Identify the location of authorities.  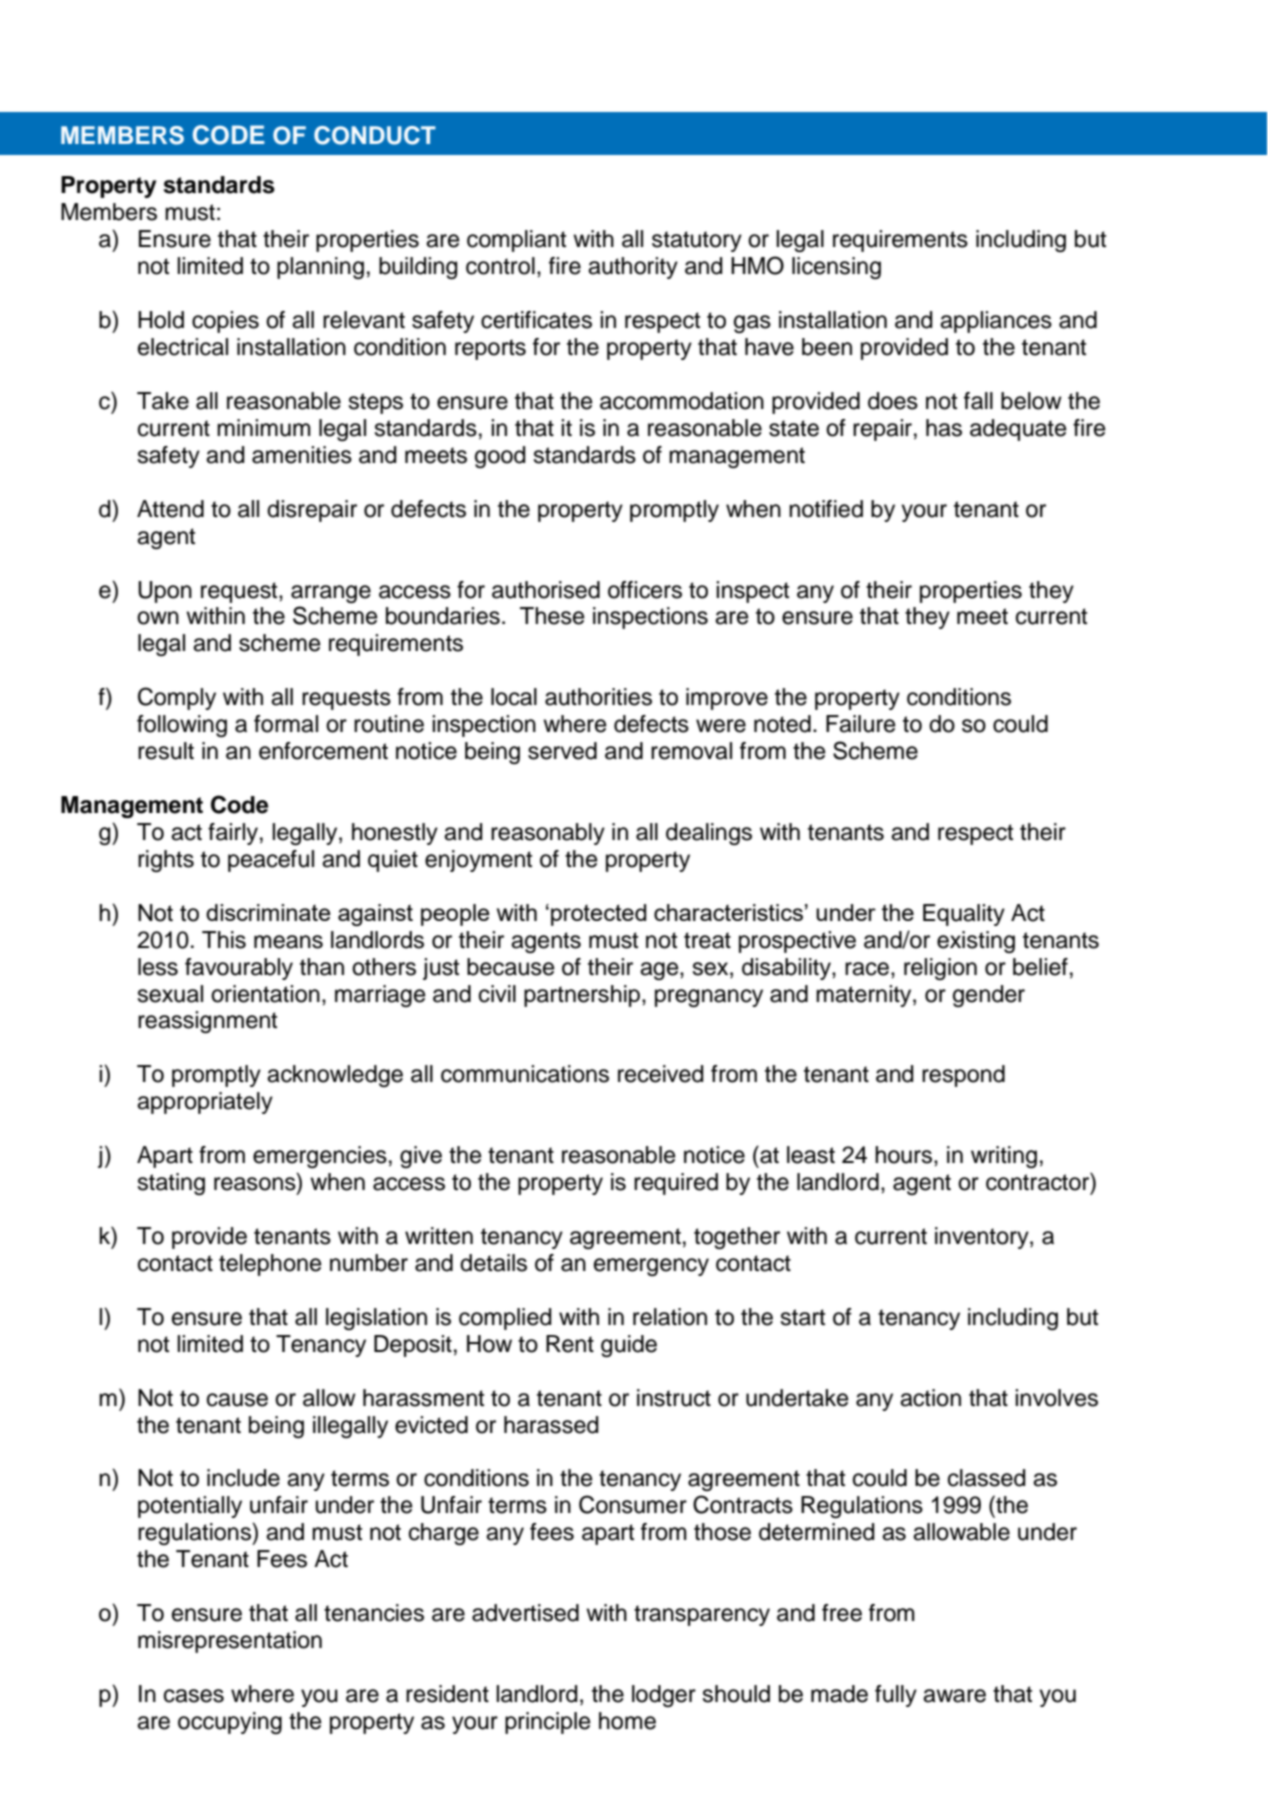
(598, 697).
